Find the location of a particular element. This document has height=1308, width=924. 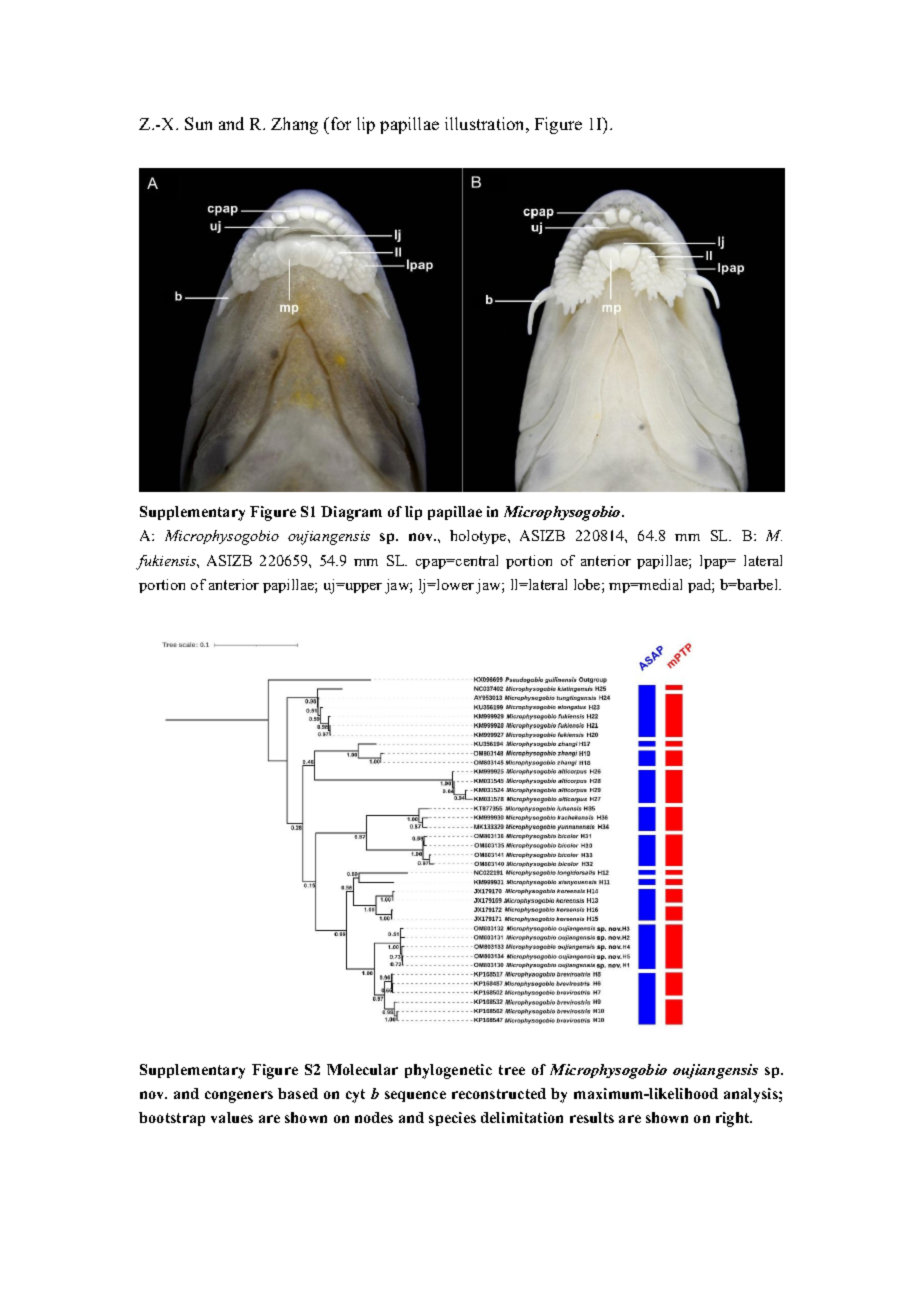

congeners is located at coordinates (239, 1097).
